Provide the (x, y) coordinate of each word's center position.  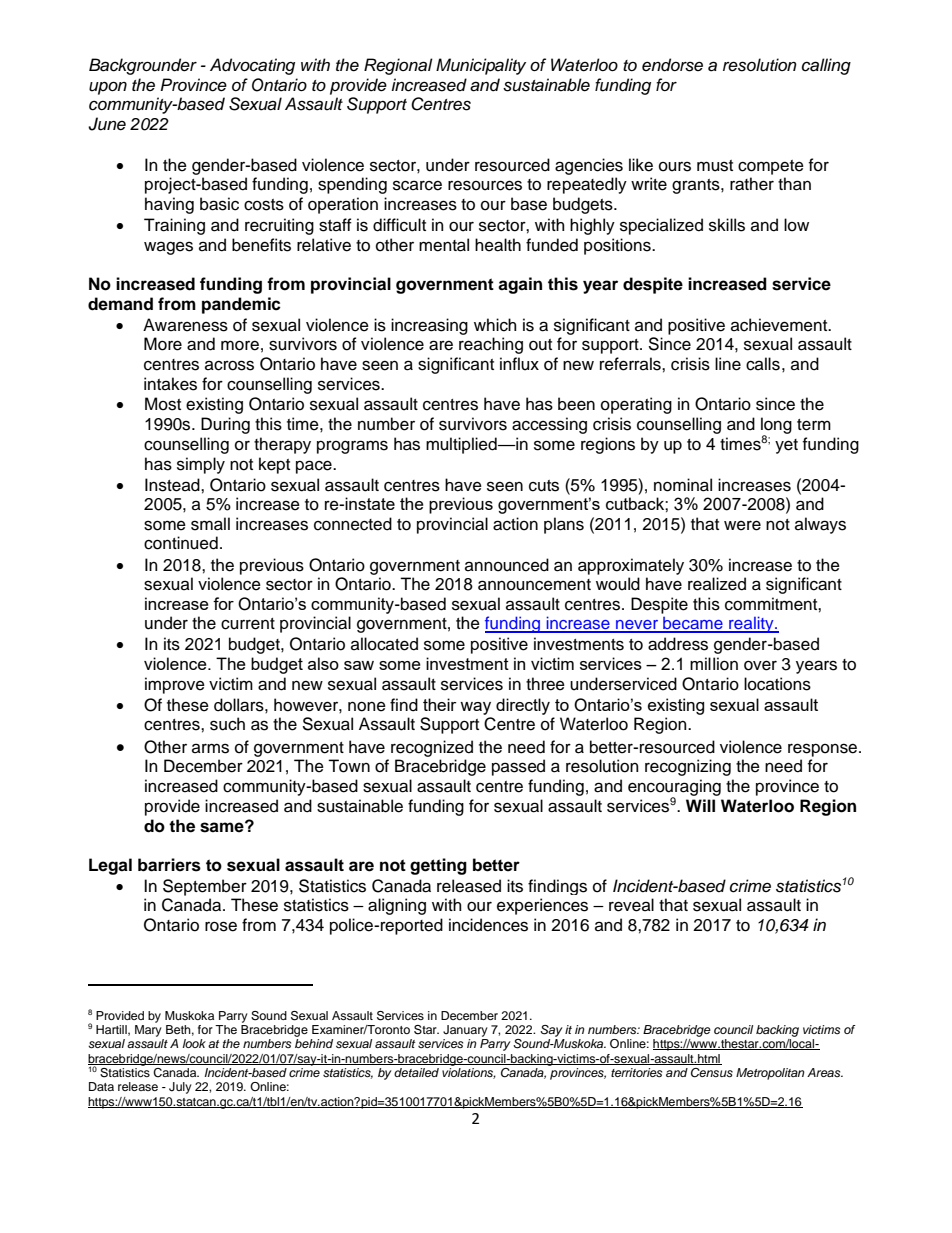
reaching (491, 345)
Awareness (185, 325)
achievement (780, 325)
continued (181, 543)
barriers (169, 865)
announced (507, 565)
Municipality (481, 66)
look (194, 1043)
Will (700, 805)
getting (438, 866)
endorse (672, 65)
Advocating (252, 66)
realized (717, 584)
